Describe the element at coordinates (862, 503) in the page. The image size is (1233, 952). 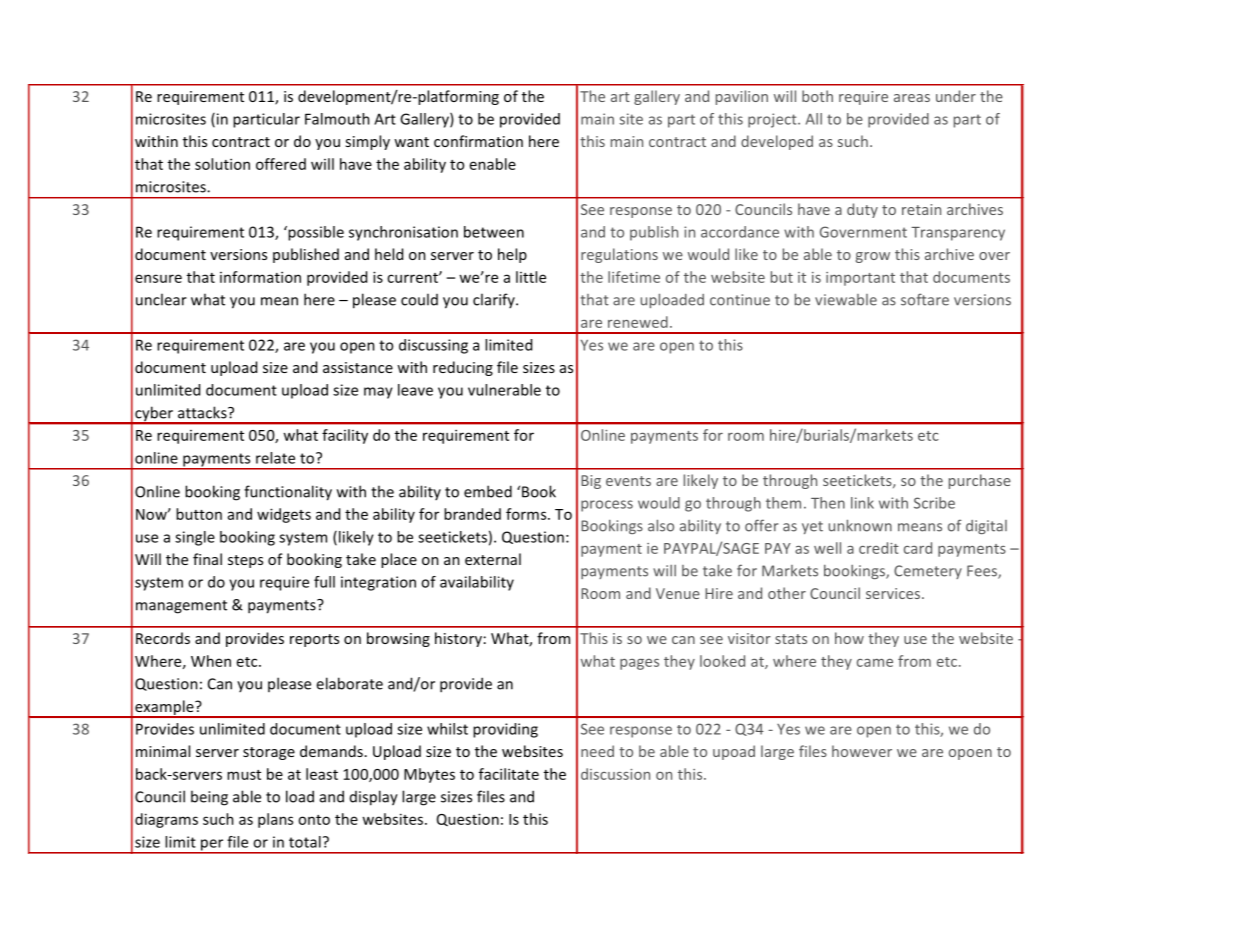
I see `link` at that location.
